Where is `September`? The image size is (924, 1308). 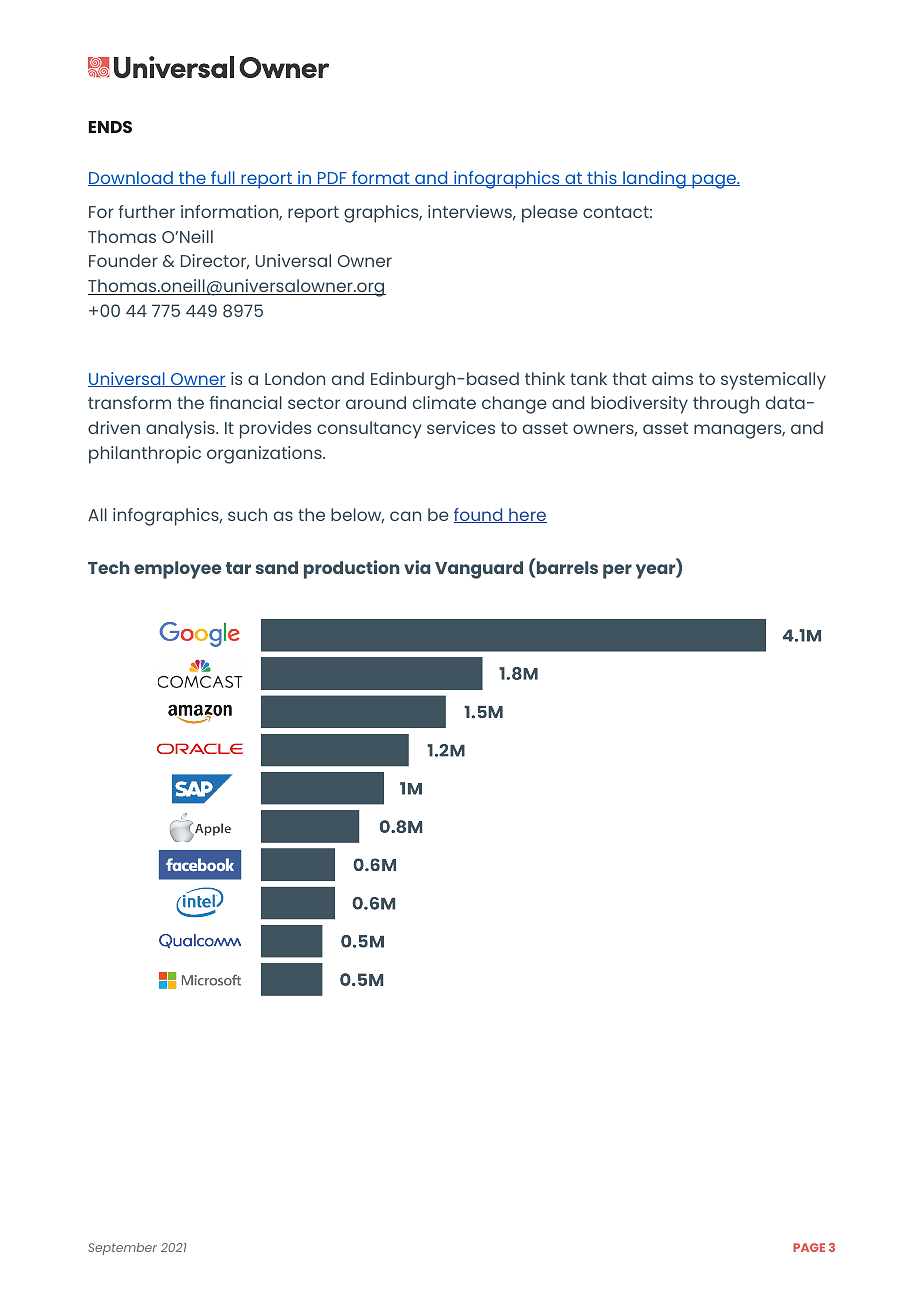 September is located at coordinates (122, 1249).
